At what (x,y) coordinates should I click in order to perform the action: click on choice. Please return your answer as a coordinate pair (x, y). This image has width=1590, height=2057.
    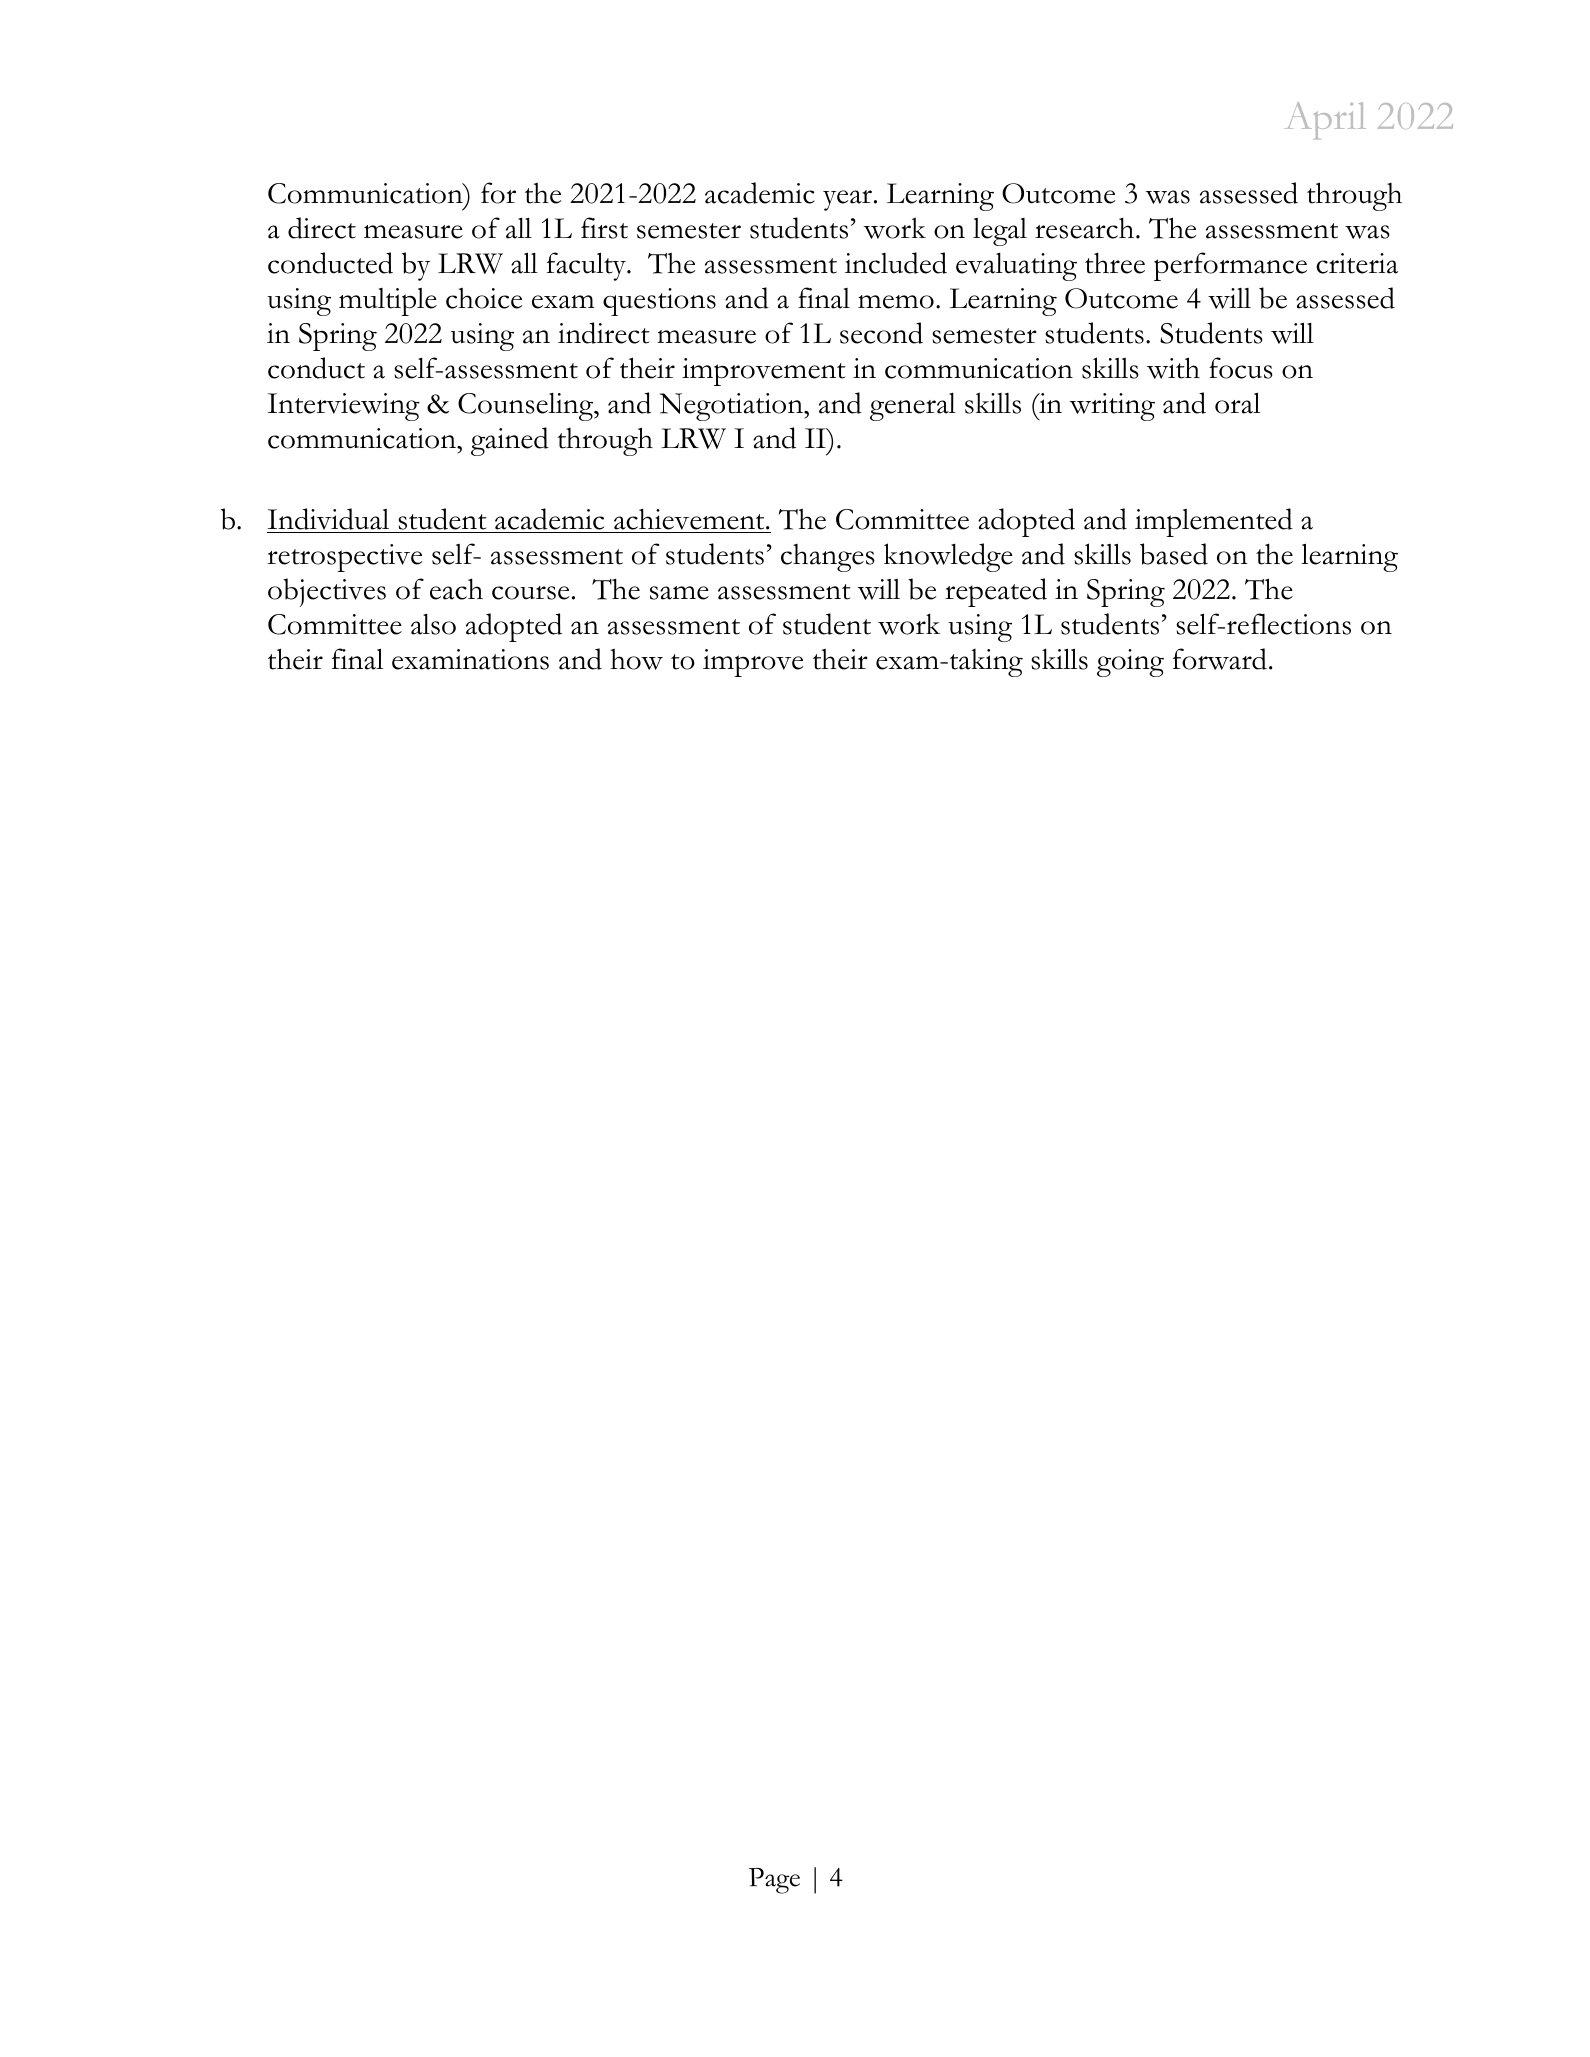
    Looking at the image, I should click on (484, 298).
